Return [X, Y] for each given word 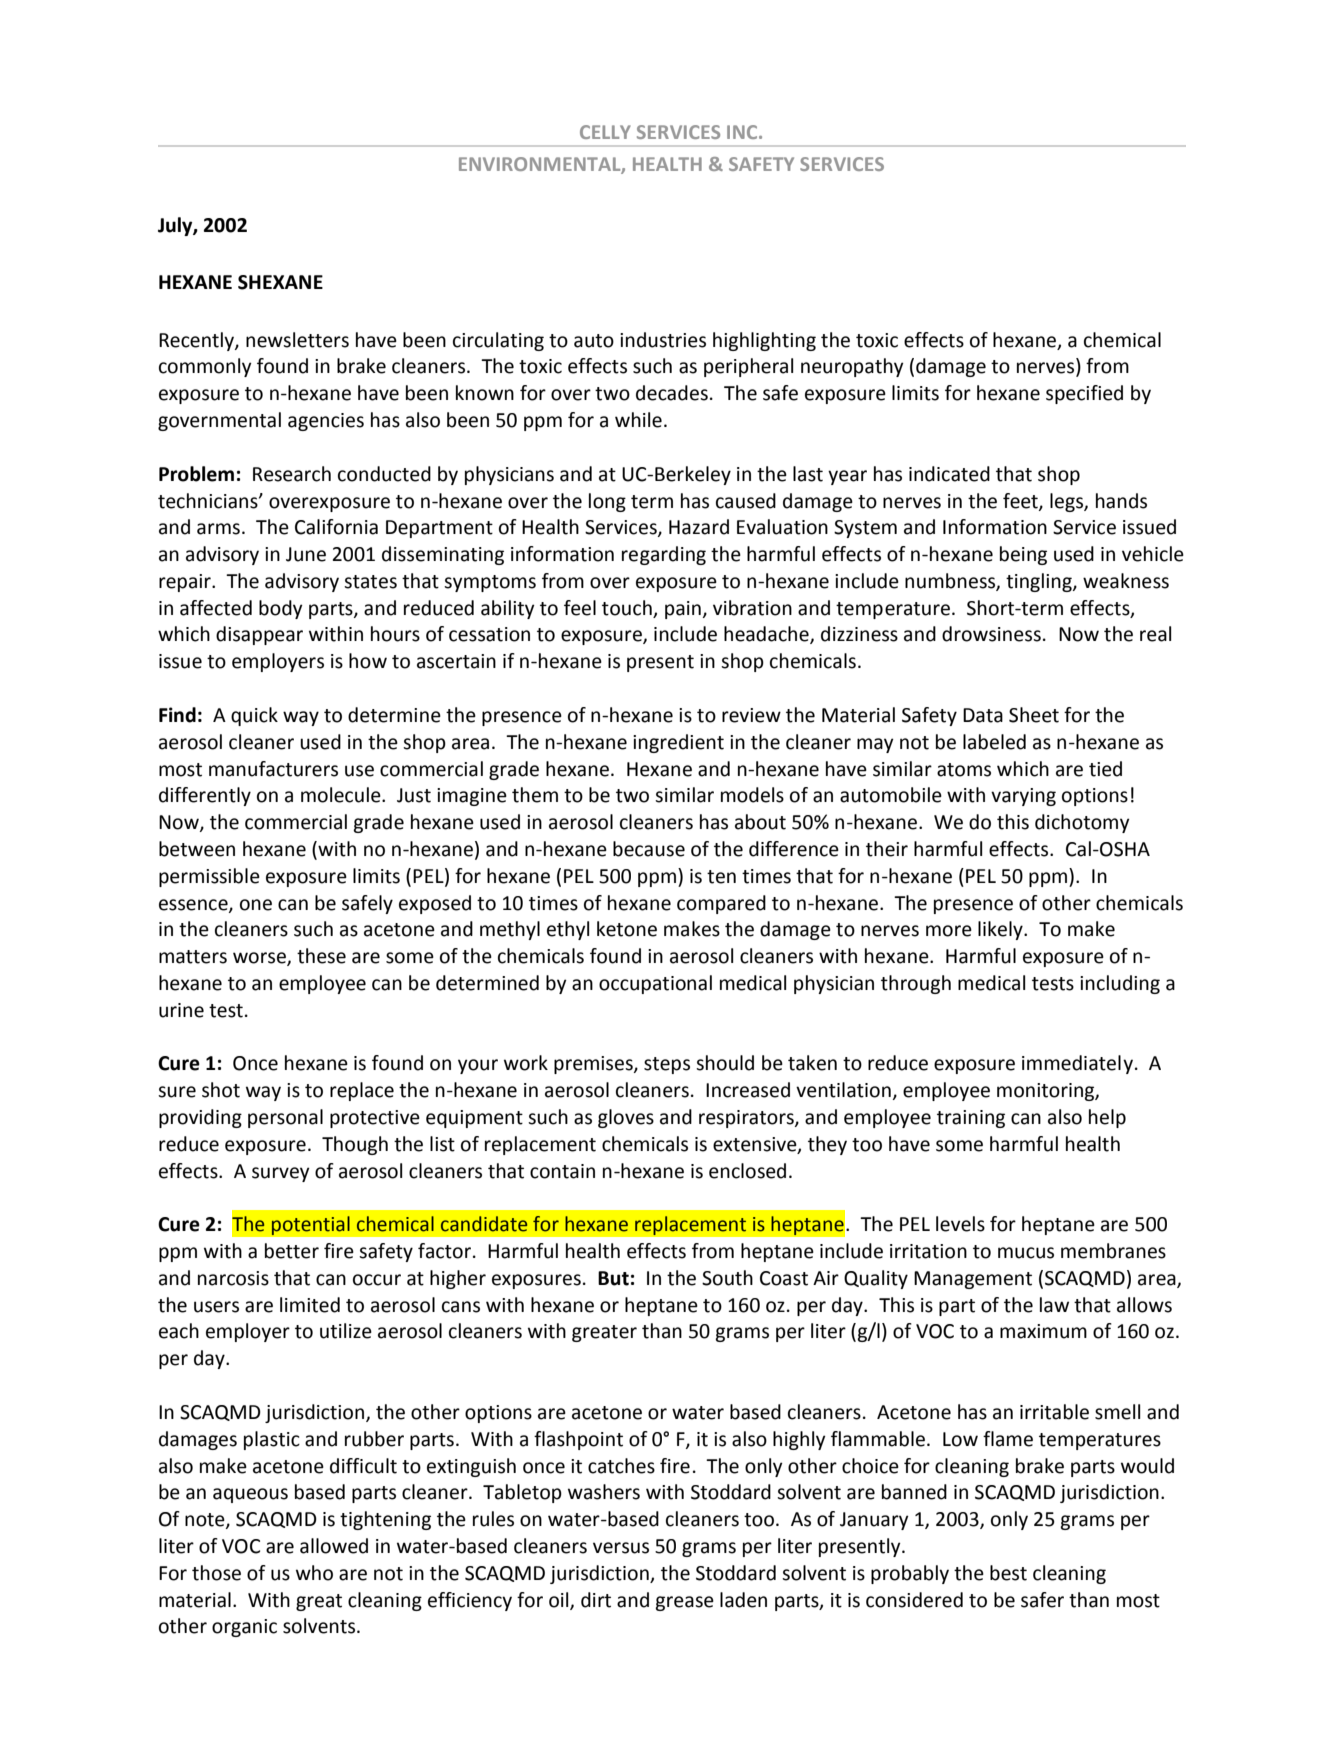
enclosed [747, 1171]
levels [960, 1224]
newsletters [297, 340]
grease [684, 1603]
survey [281, 1174]
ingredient [678, 743]
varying [1023, 797]
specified [1084, 394]
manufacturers [273, 769]
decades [672, 393]
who [314, 1573]
